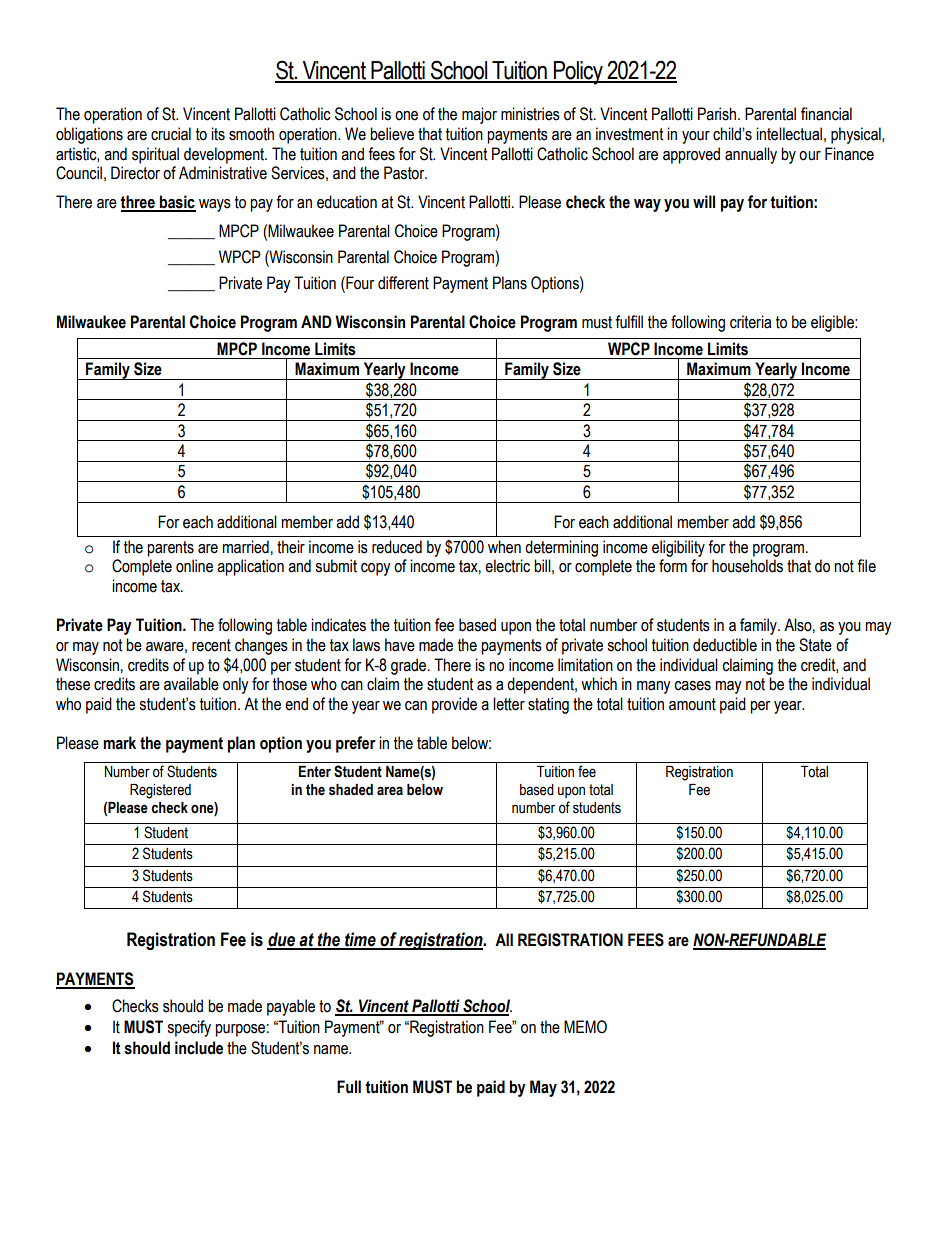  Describe the element at coordinates (199, 1048) in the screenshot. I see `include` at that location.
